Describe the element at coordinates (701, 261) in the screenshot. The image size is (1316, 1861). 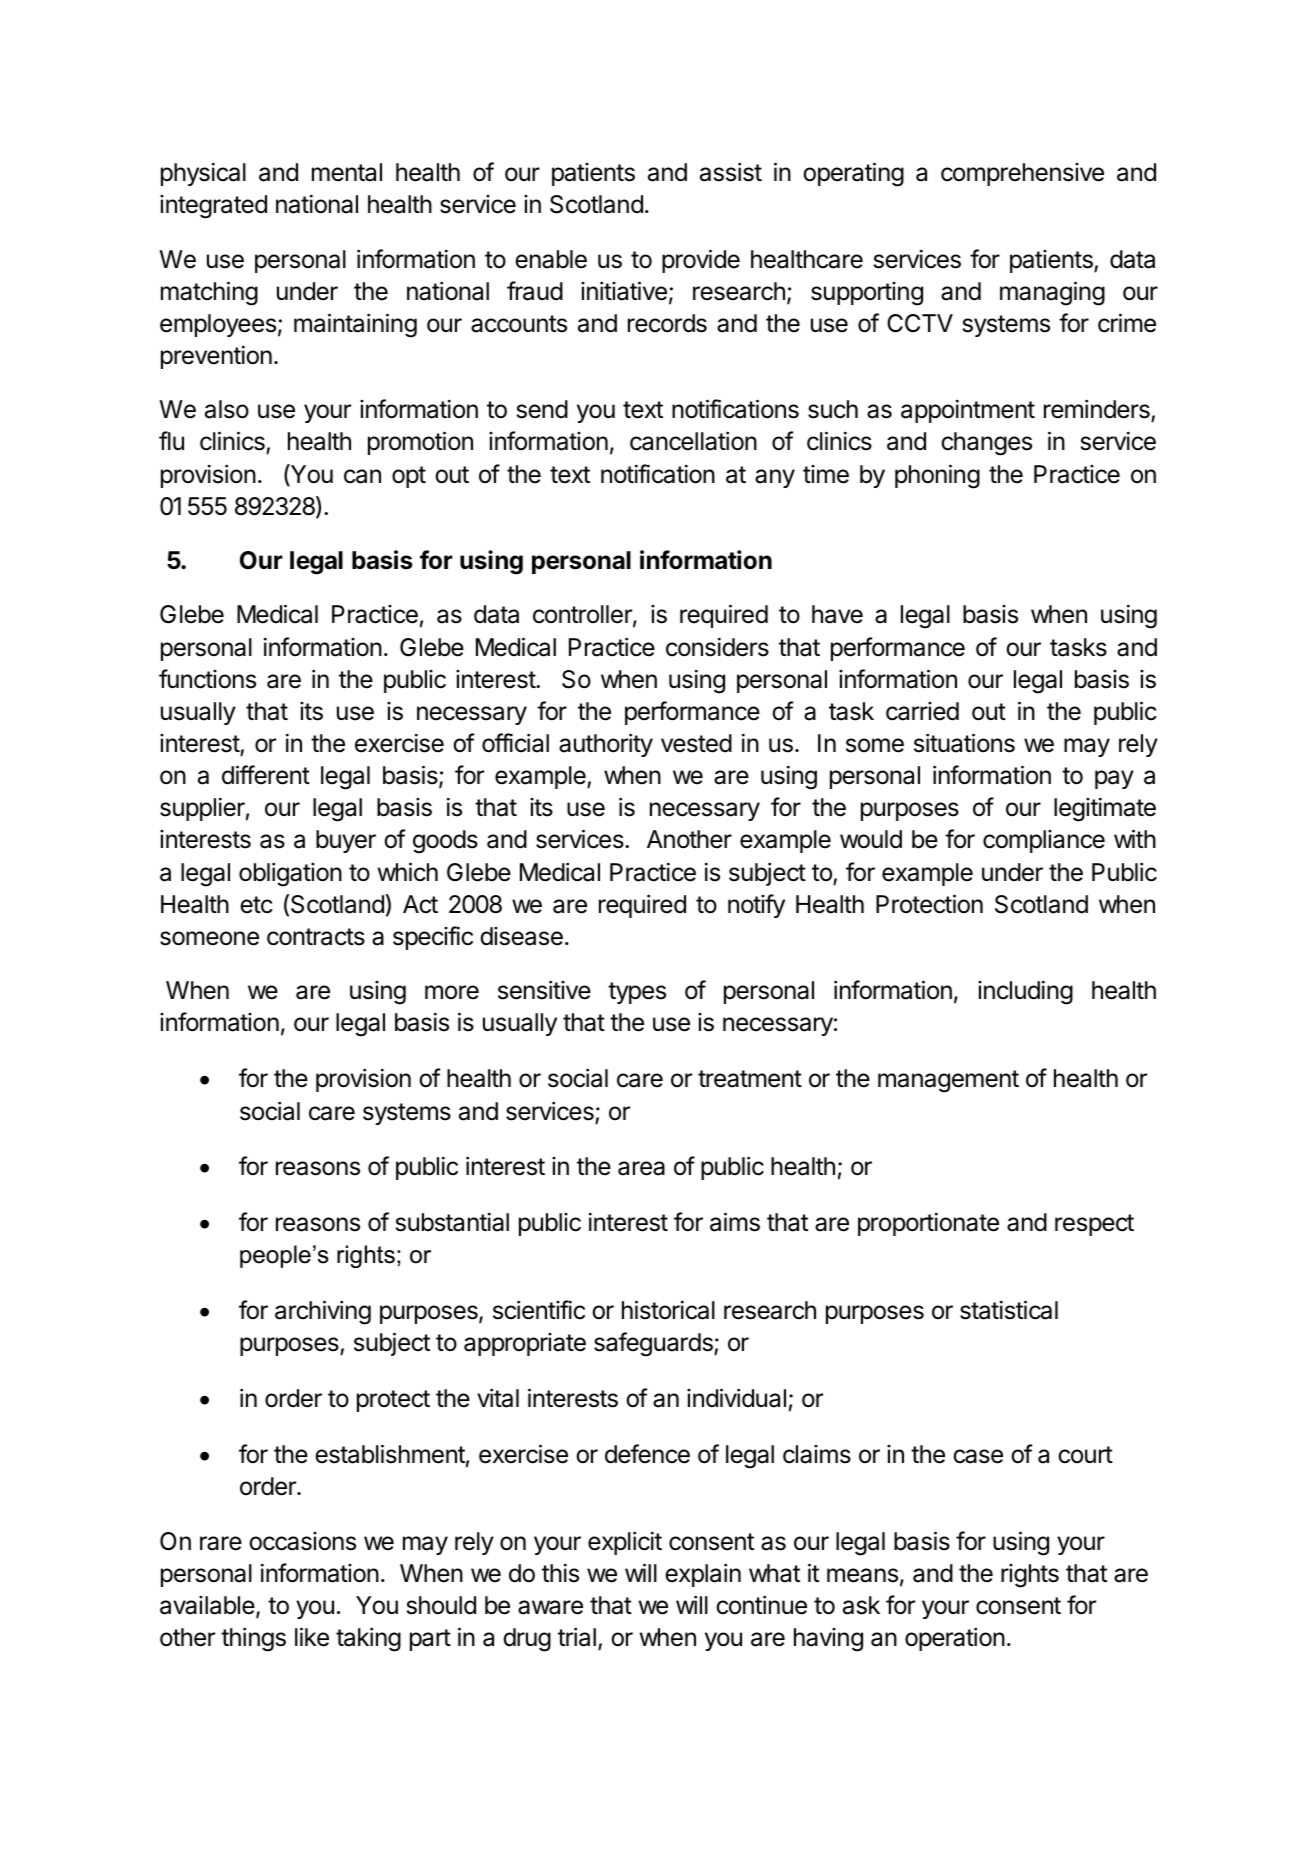
I see `provide` at that location.
